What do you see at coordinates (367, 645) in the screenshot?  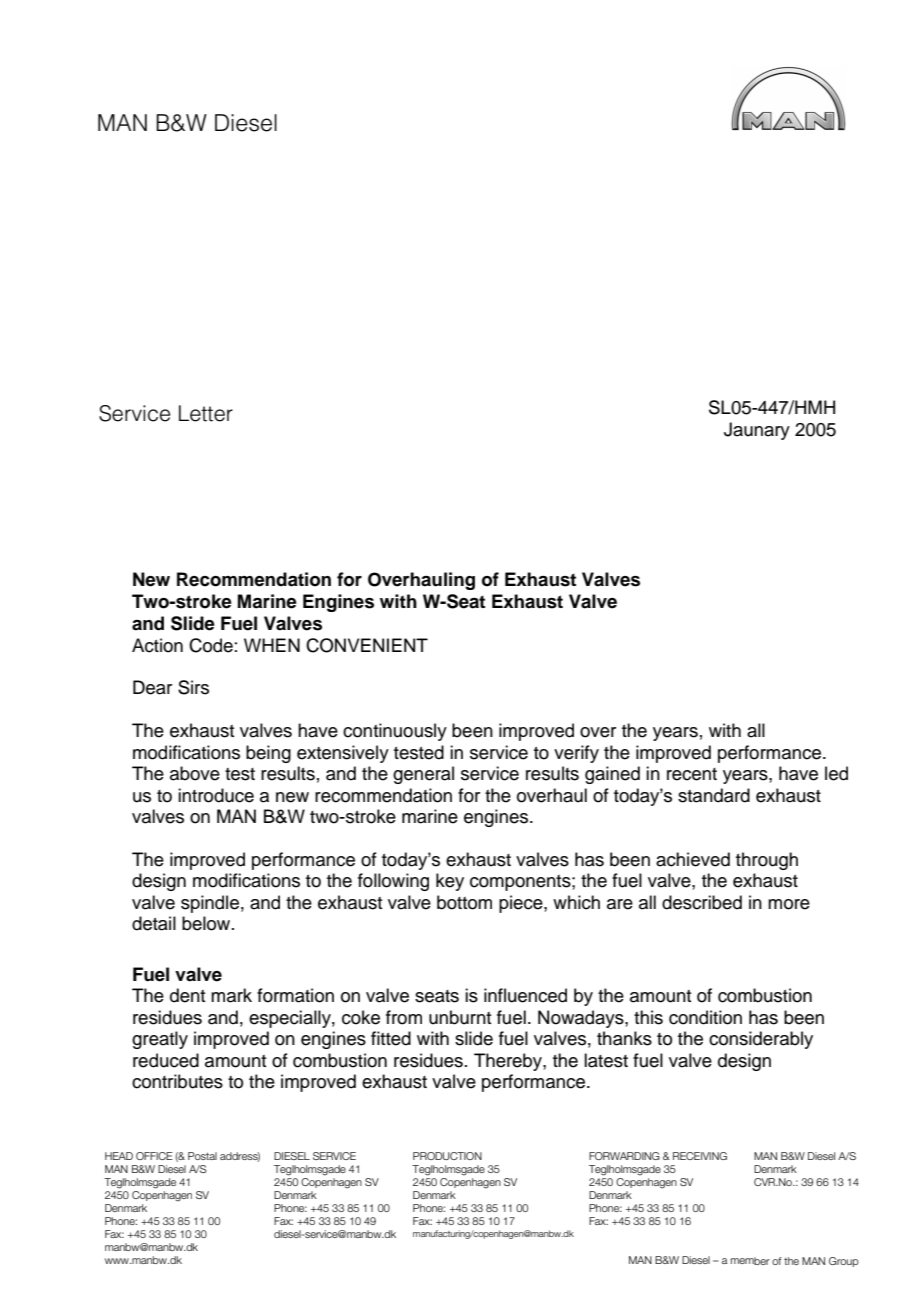 I see `CONVENIENT` at bounding box center [367, 645].
